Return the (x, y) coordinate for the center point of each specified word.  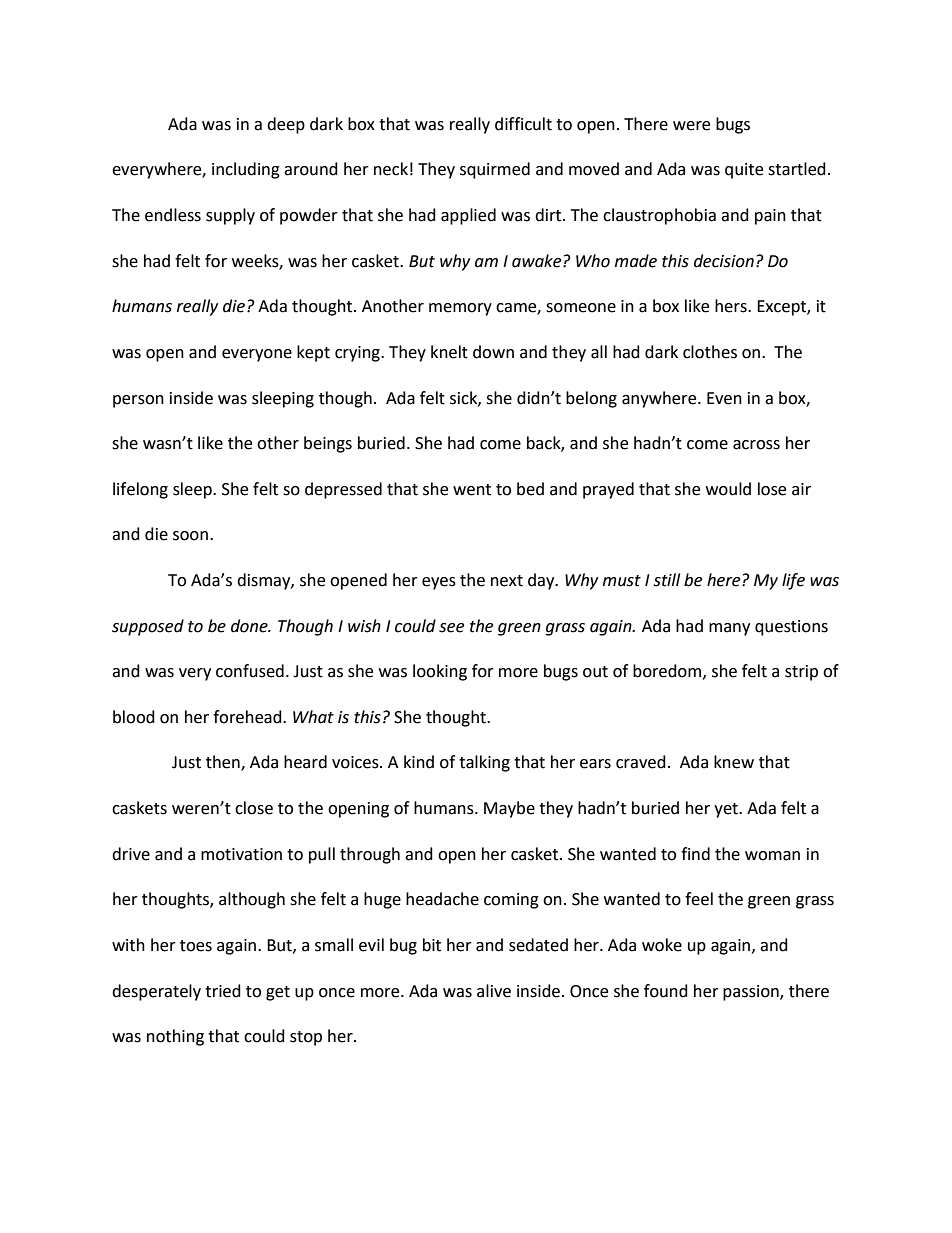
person (138, 401)
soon (190, 536)
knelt (449, 352)
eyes (439, 583)
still (666, 580)
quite (744, 171)
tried (223, 991)
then (224, 763)
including (246, 170)
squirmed (495, 170)
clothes (710, 352)
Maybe (509, 809)
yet (727, 810)
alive (494, 991)
